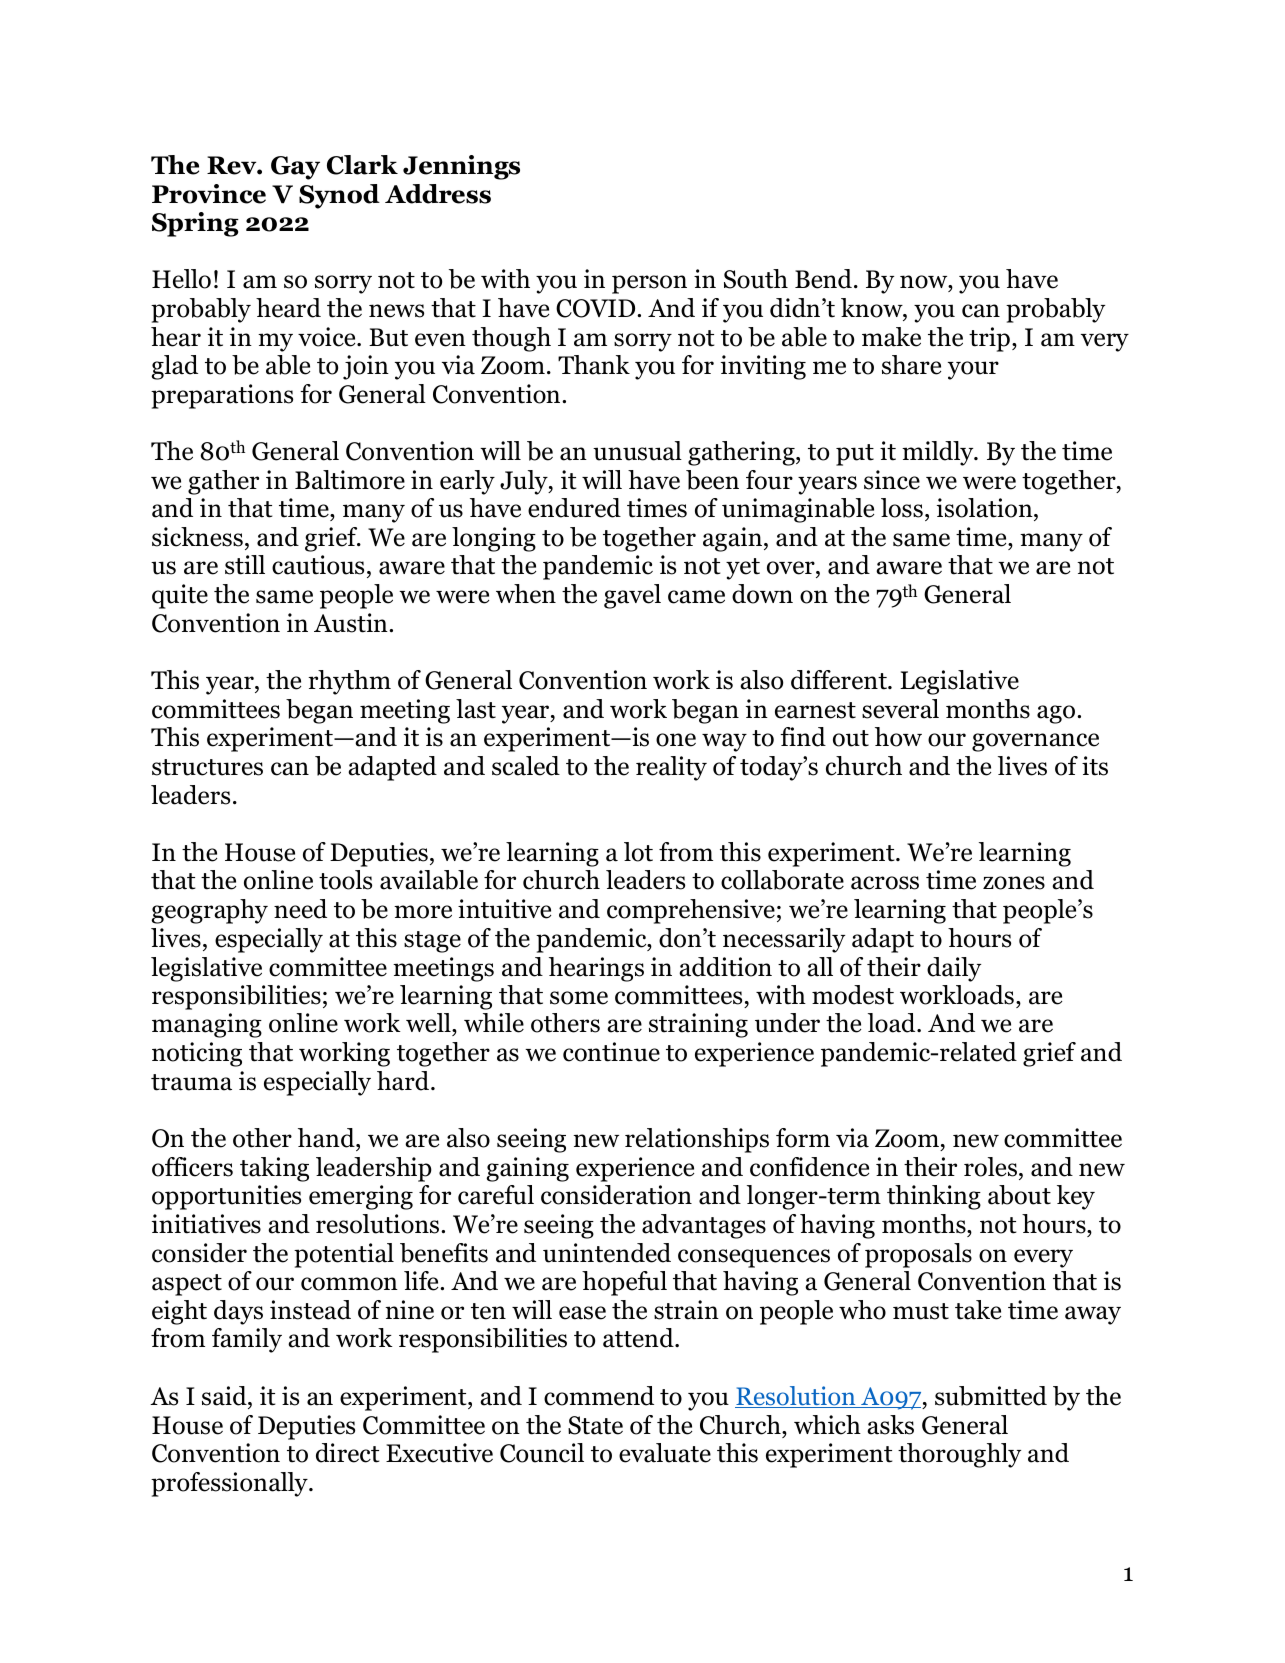 The width and height of the screenshot is (1285, 1663). I want to click on person, so click(649, 284).
